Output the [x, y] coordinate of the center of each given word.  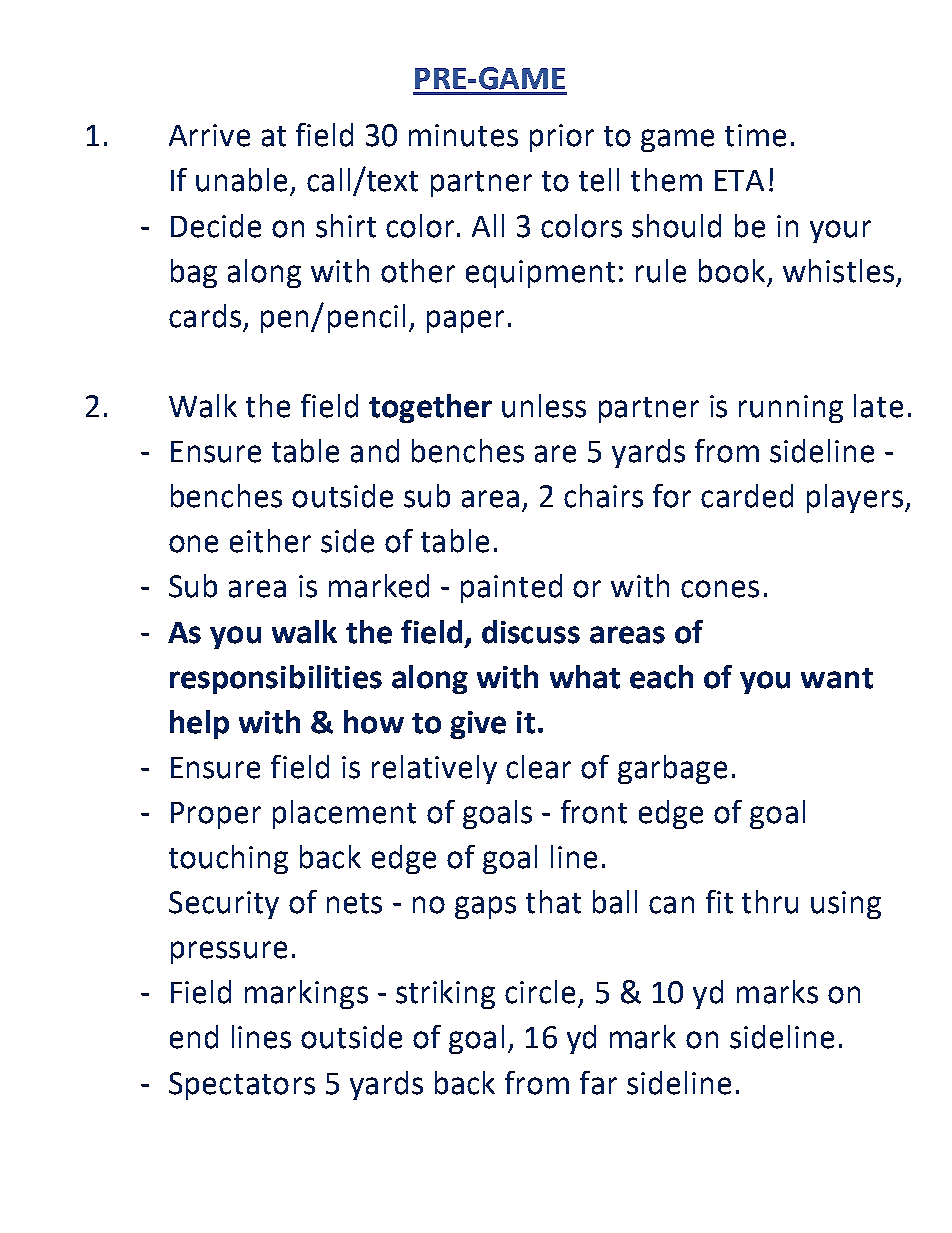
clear [538, 767]
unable [241, 180]
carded [747, 496]
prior [562, 138]
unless [544, 406]
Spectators [242, 1086]
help [199, 724]
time [755, 135]
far [598, 1083]
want [837, 678]
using [846, 905]
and [375, 451]
